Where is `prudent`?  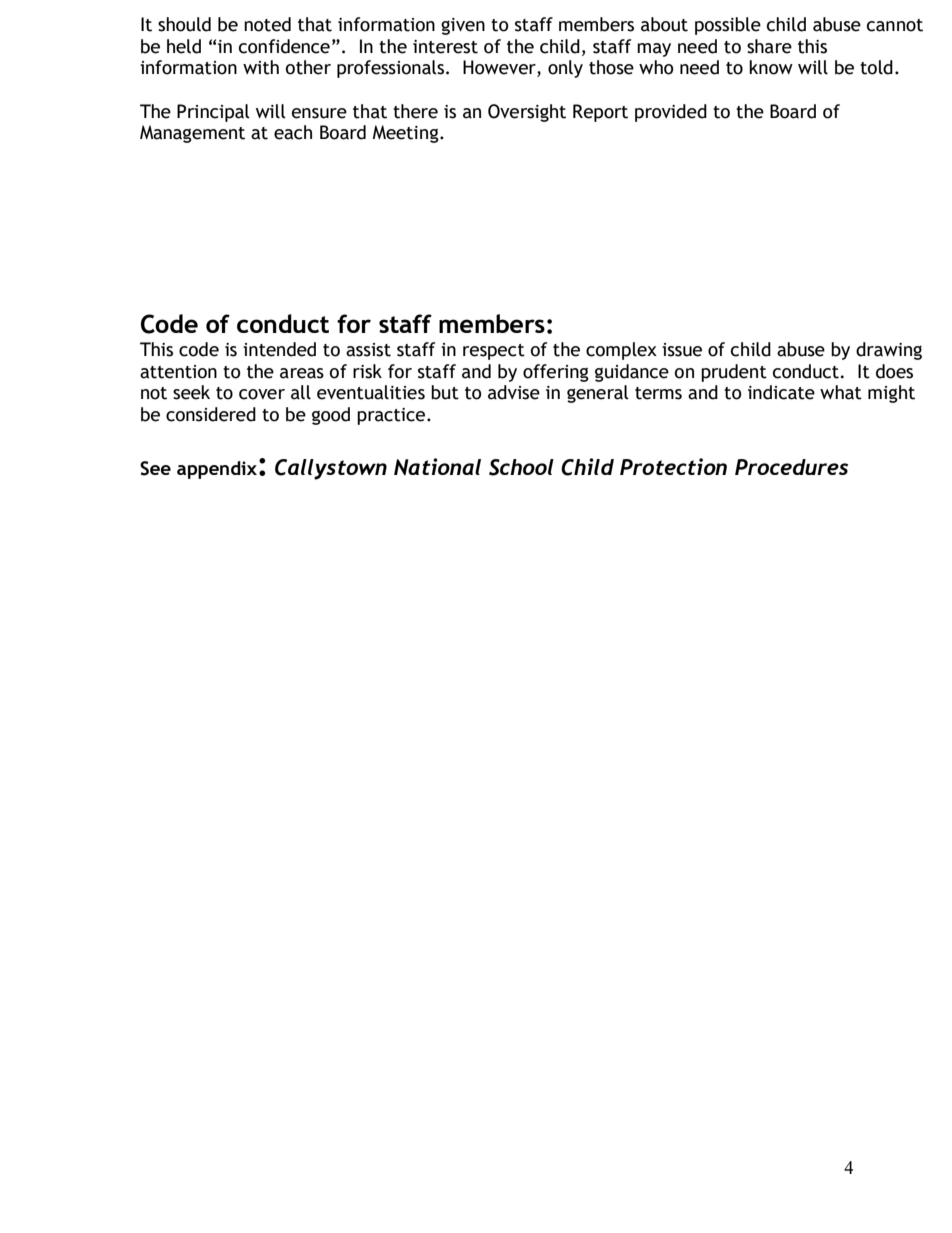 prudent is located at coordinates (734, 373).
